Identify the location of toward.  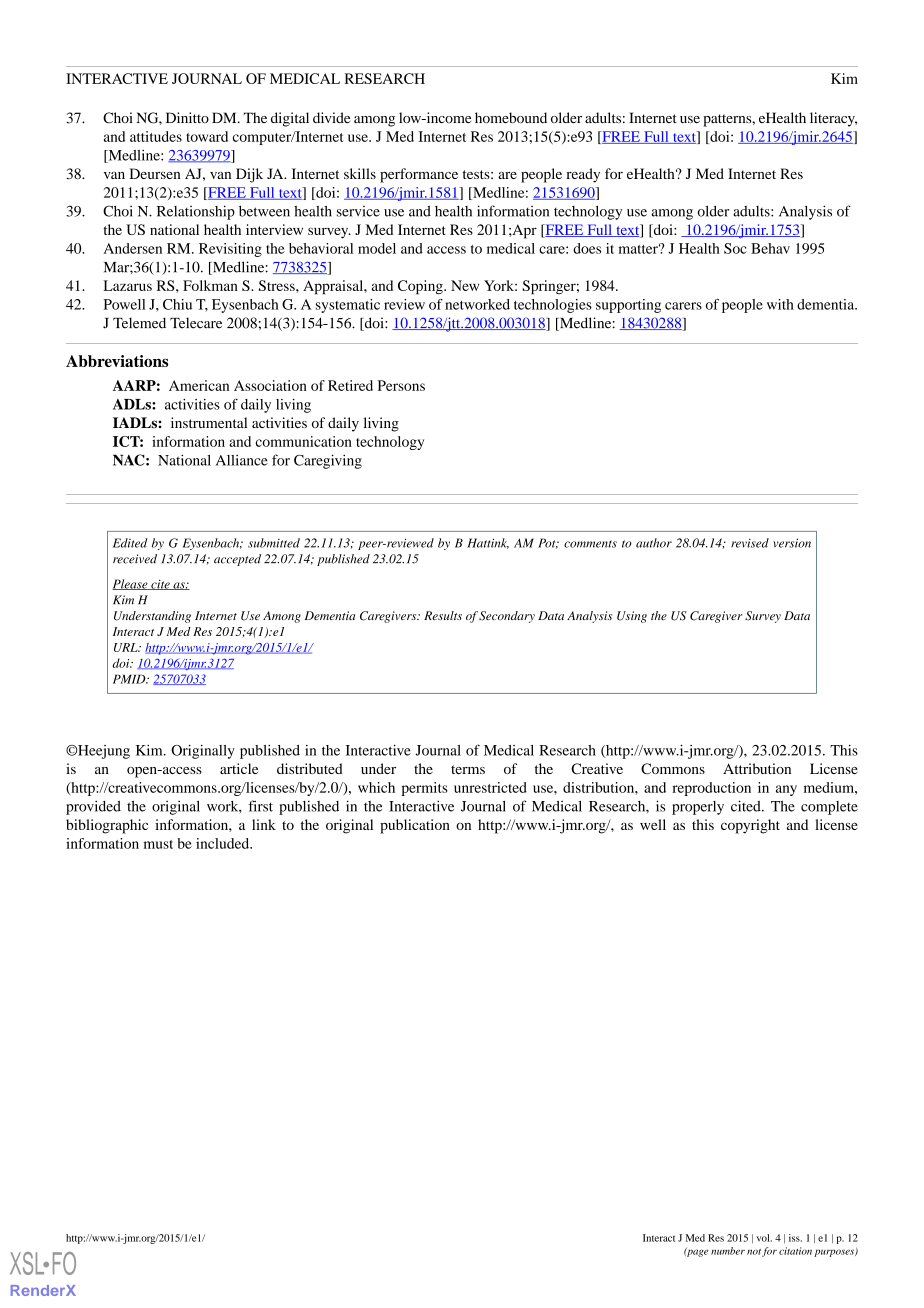
(207, 136).
